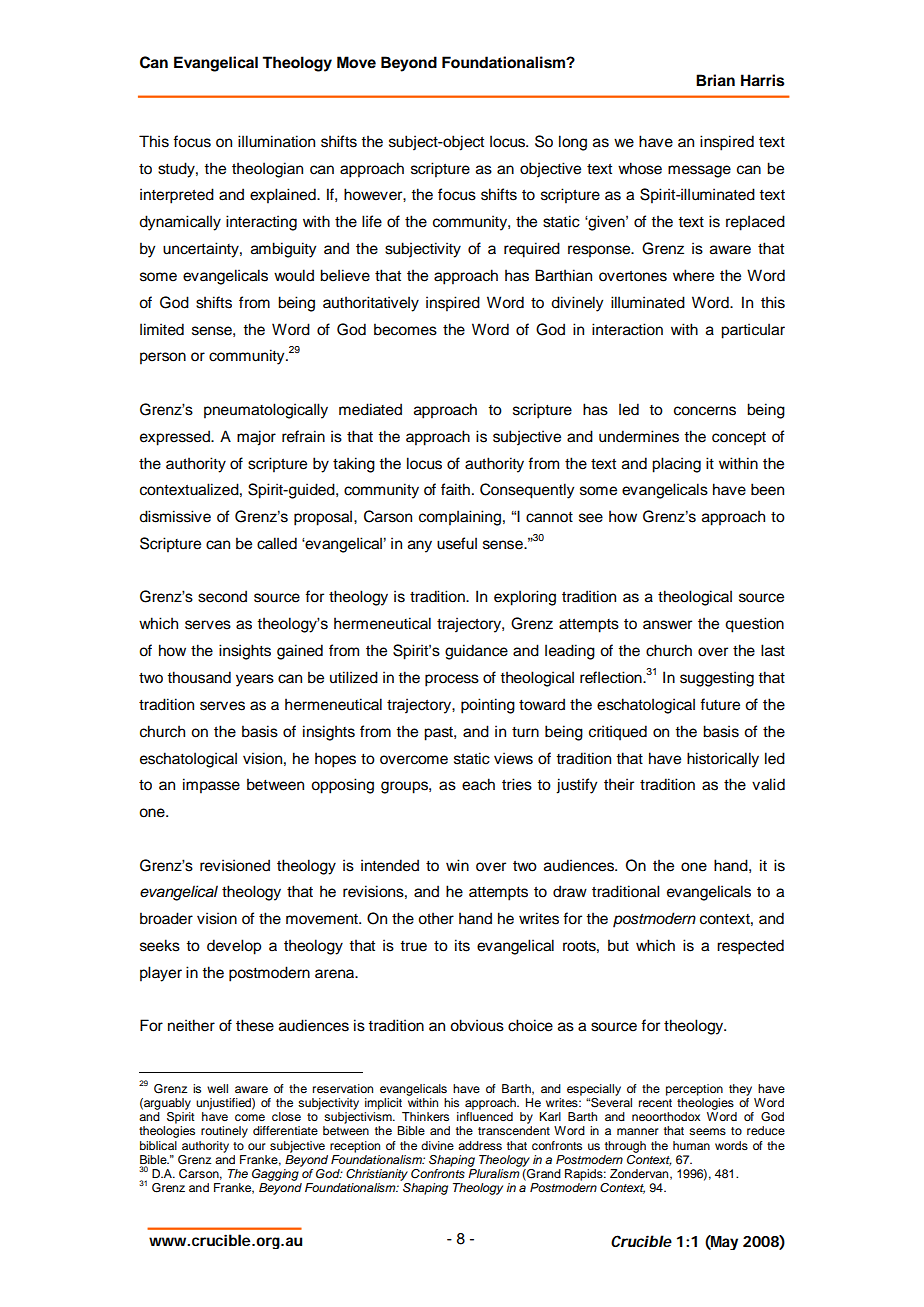 This document has width=924, height=1307. I want to click on illumination, so click(276, 141).
